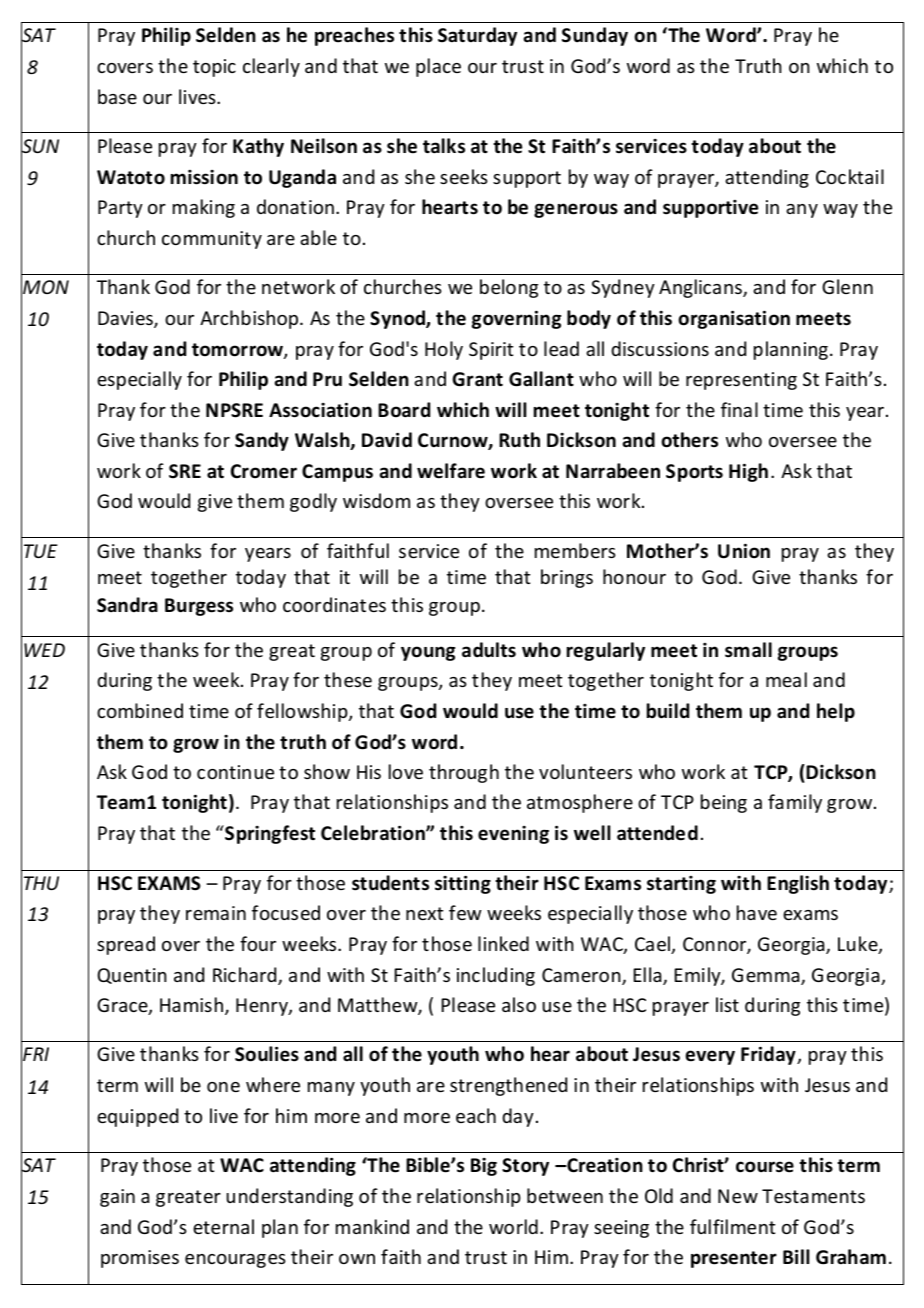 This screenshot has width=924, height=1308. Describe the element at coordinates (127, 605) in the screenshot. I see `Sandra` at that location.
